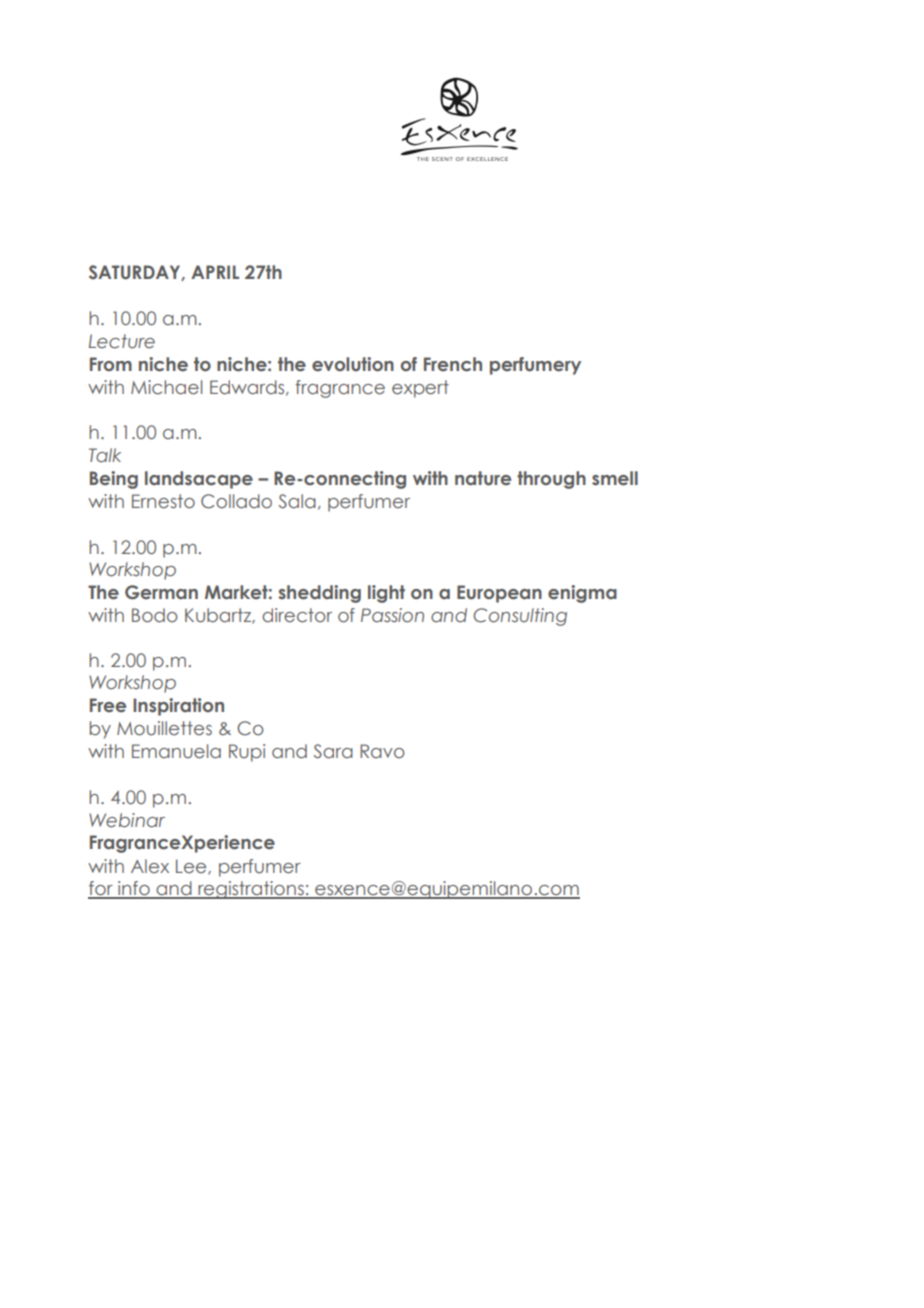  What do you see at coordinates (150, 866) in the screenshot?
I see `Alex` at bounding box center [150, 866].
